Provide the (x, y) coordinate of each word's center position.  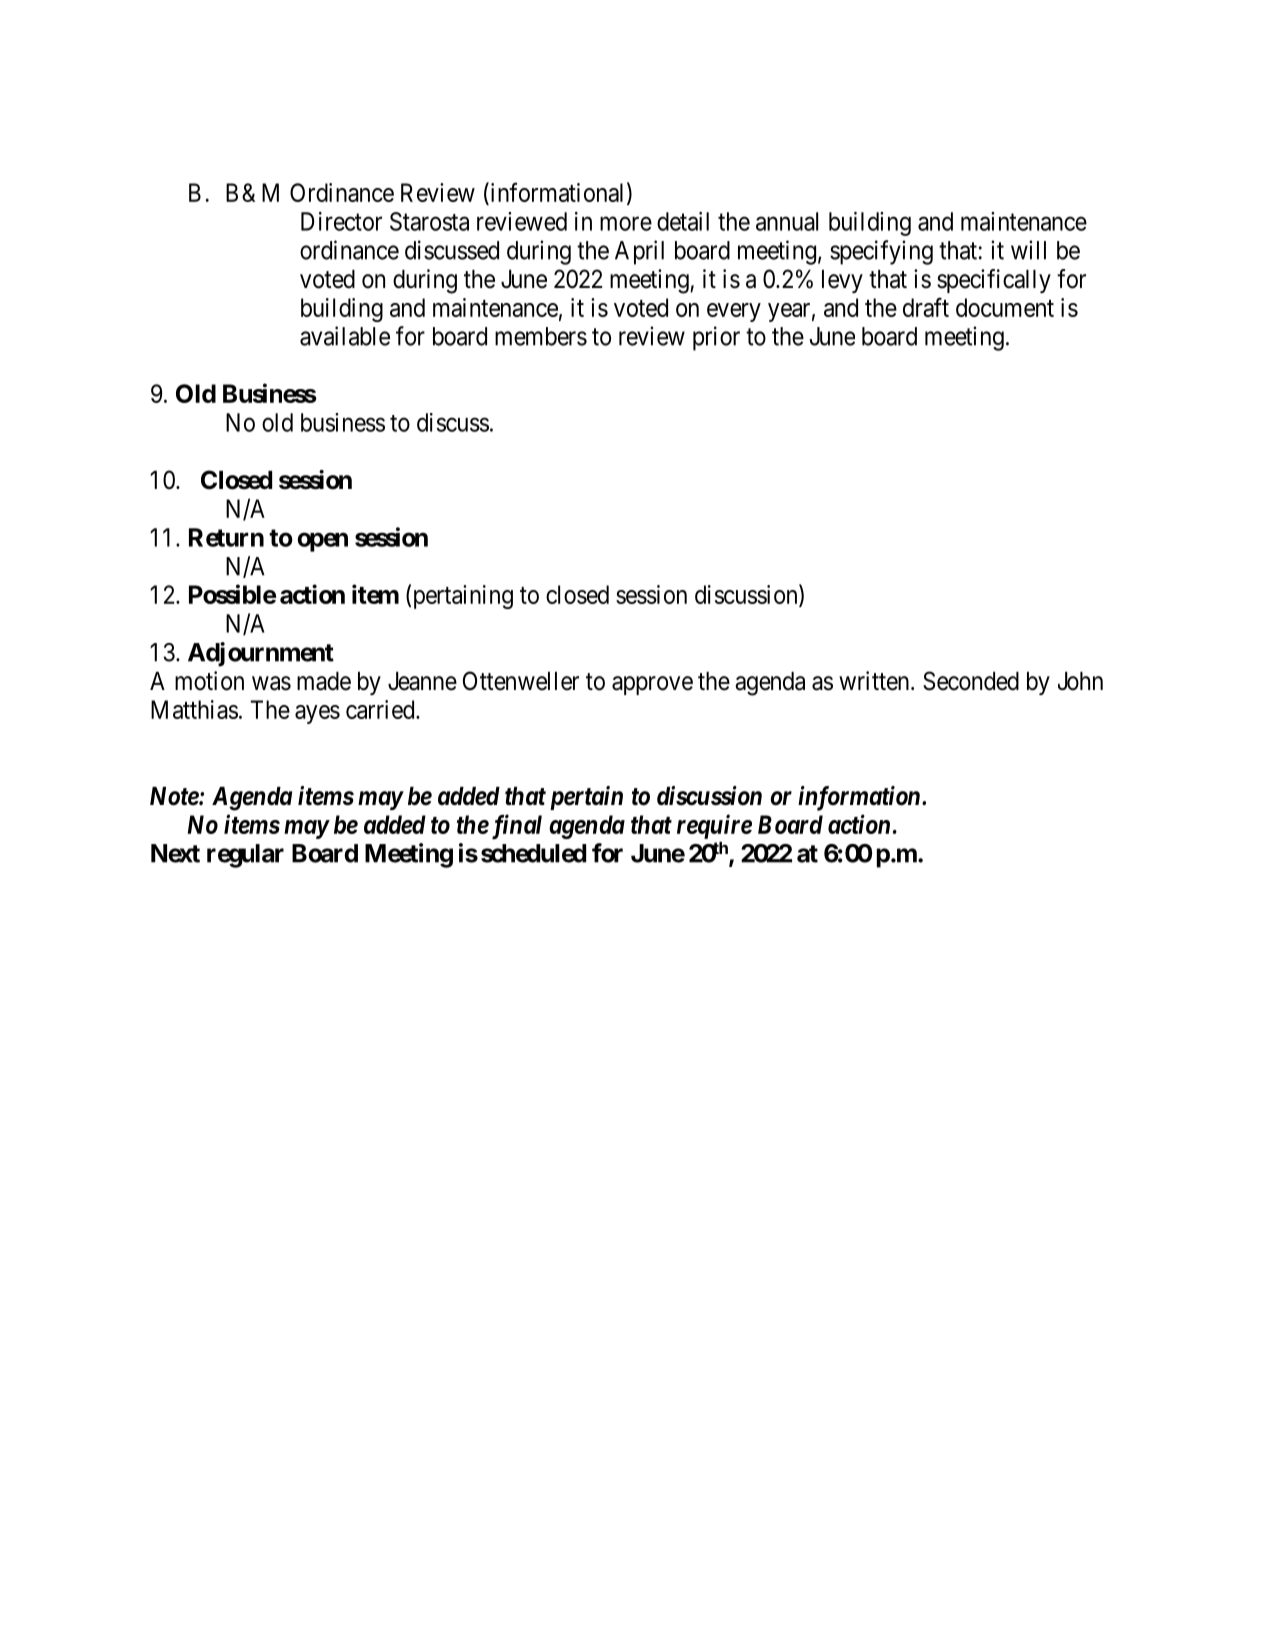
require (714, 826)
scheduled (533, 853)
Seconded (971, 681)
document (1005, 307)
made (324, 681)
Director (341, 221)
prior (716, 338)
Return (226, 537)
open (322, 542)
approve (652, 685)
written (875, 681)
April (639, 252)
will (1028, 250)
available (345, 336)
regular (245, 856)
